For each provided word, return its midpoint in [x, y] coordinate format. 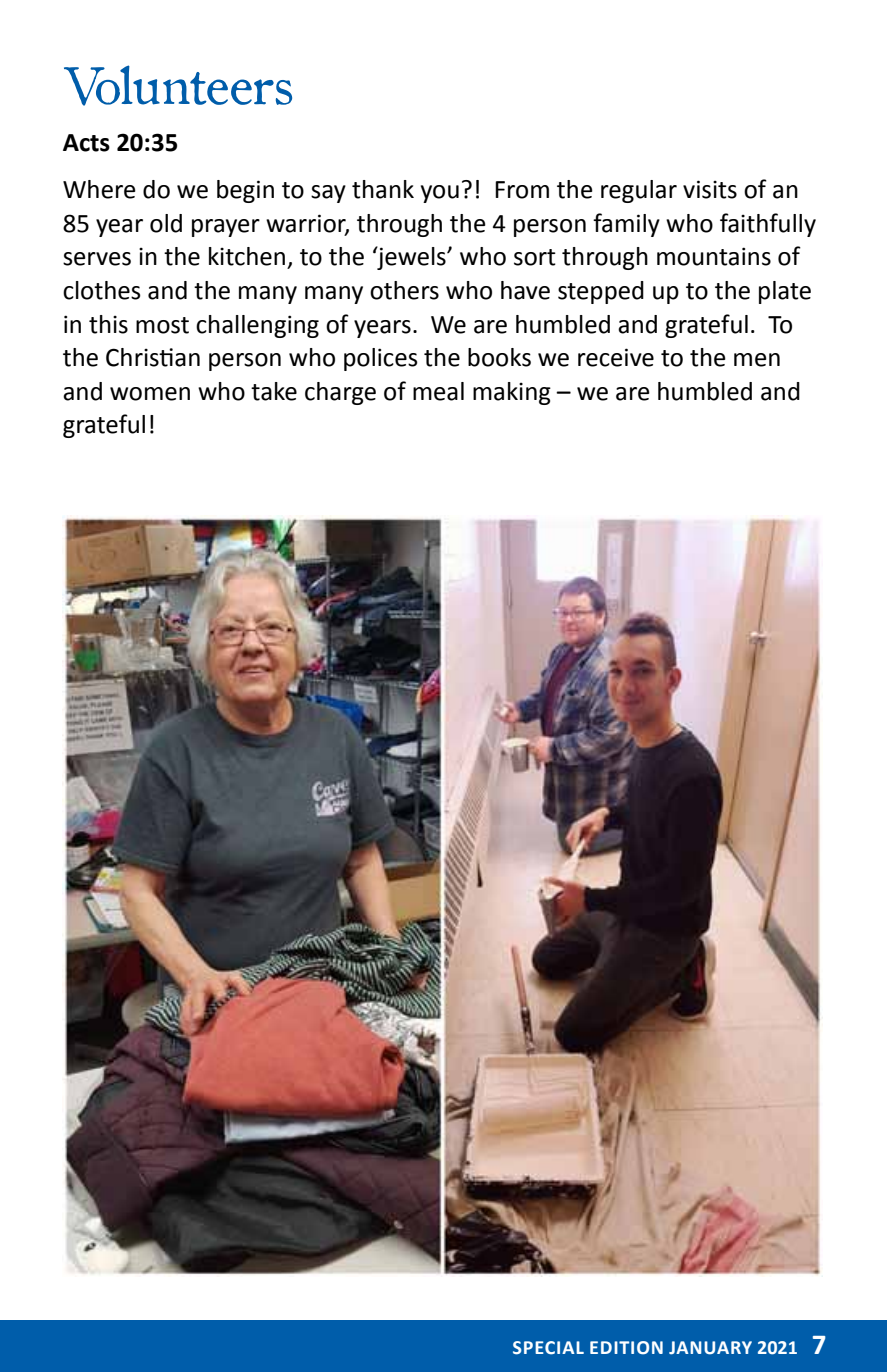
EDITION [626, 1348]
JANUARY [710, 1348]
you [440, 194]
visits [710, 189]
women [150, 394]
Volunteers [178, 85]
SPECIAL [548, 1348]
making [512, 393]
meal [438, 391]
